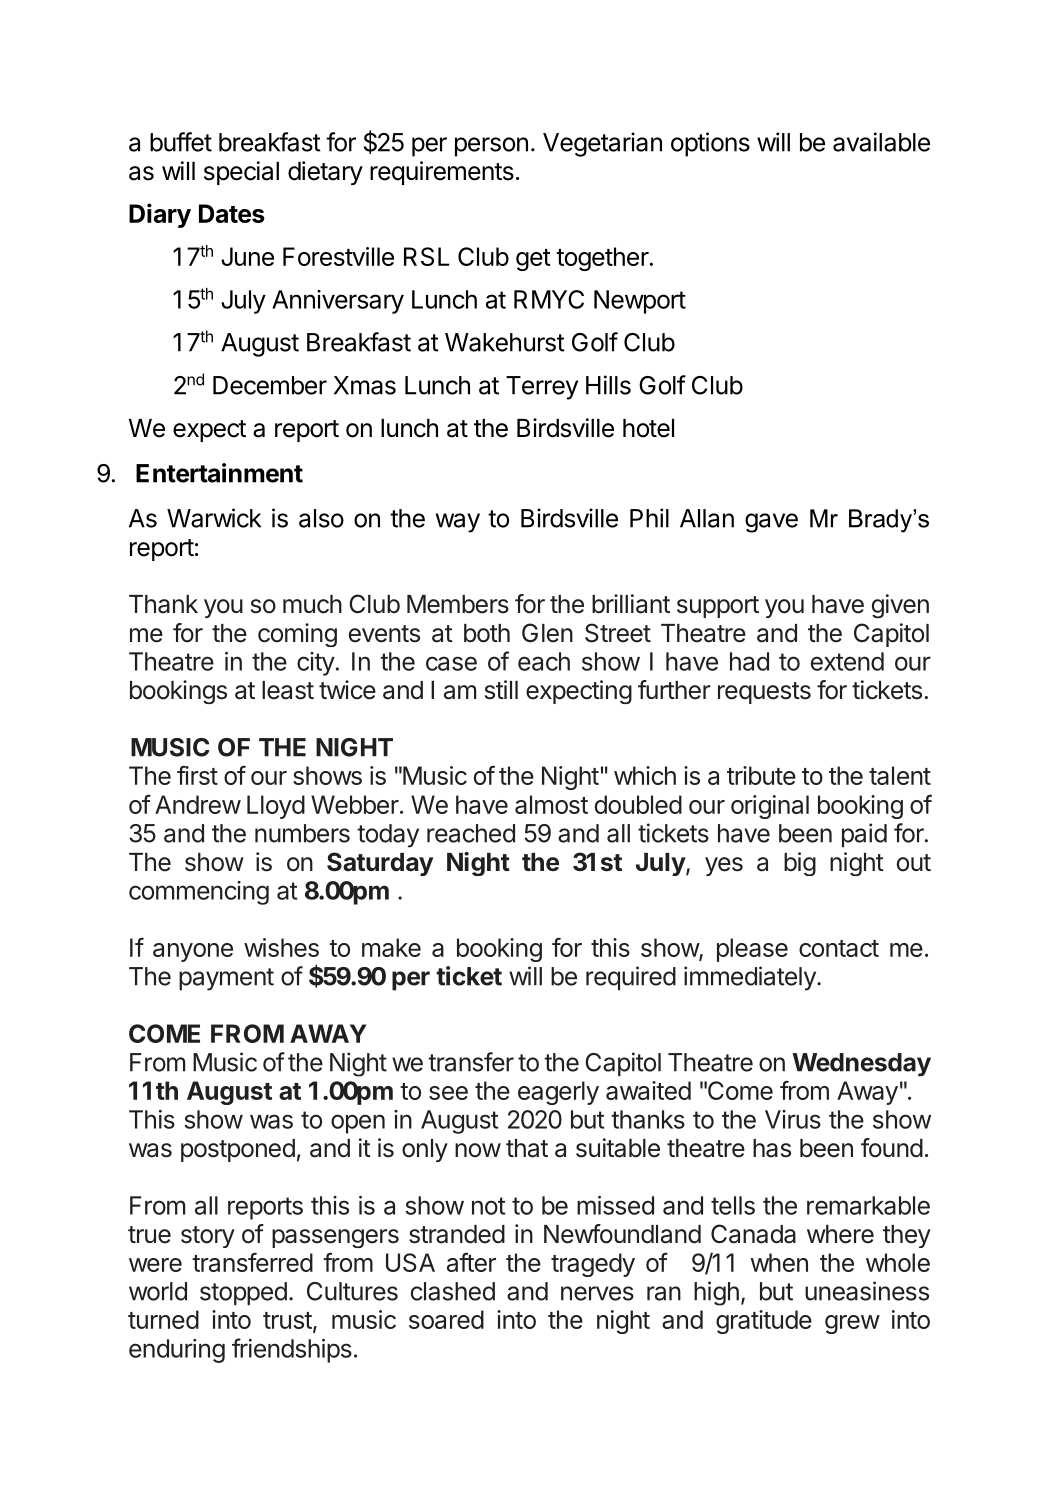 This image has width=1058, height=1497. Describe the element at coordinates (197, 775) in the image. I see `first` at that location.
